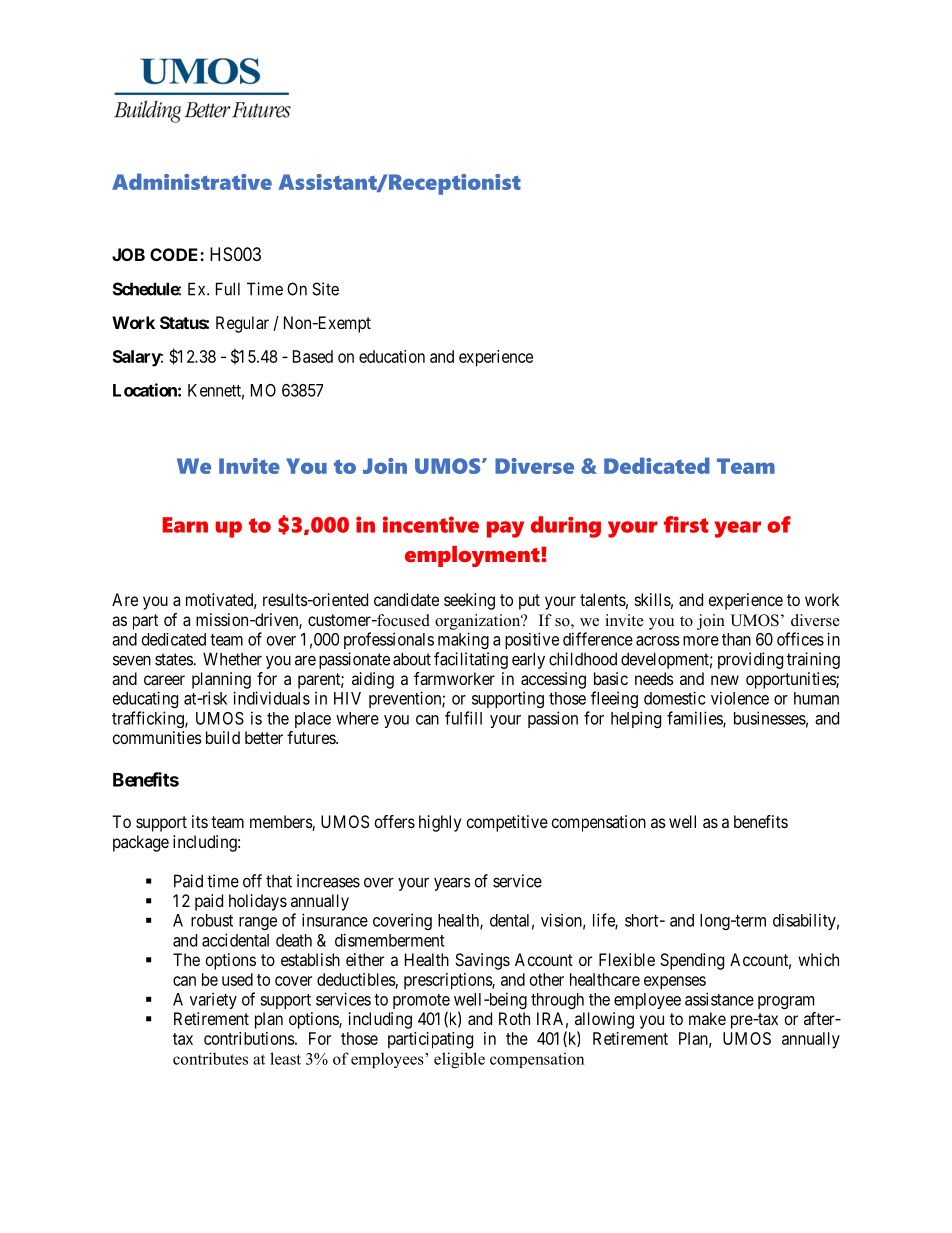 This screenshot has height=1233, width=952. Describe the element at coordinates (459, 1060) in the screenshot. I see `eligible` at that location.
